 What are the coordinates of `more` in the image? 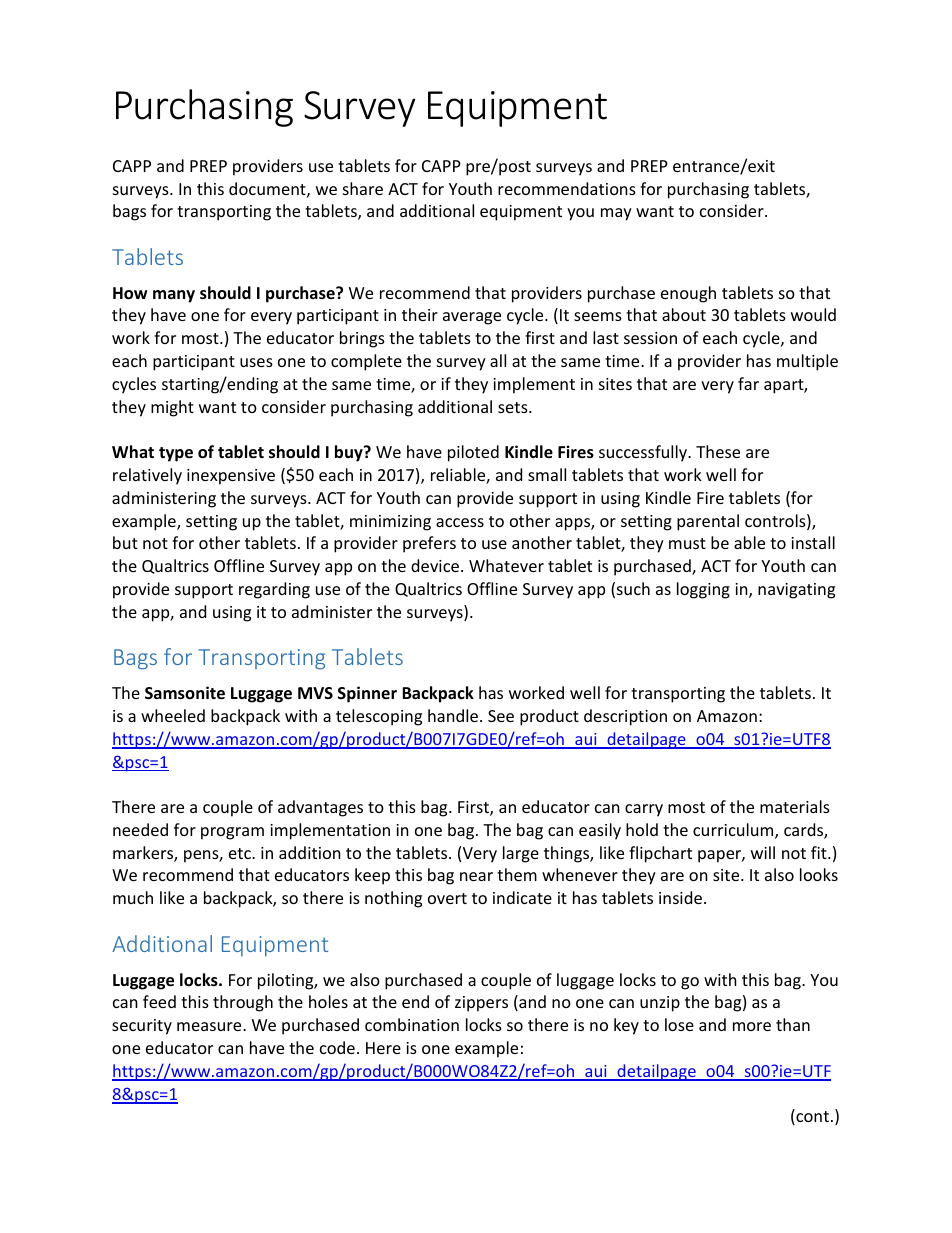 It's located at (752, 1026).
